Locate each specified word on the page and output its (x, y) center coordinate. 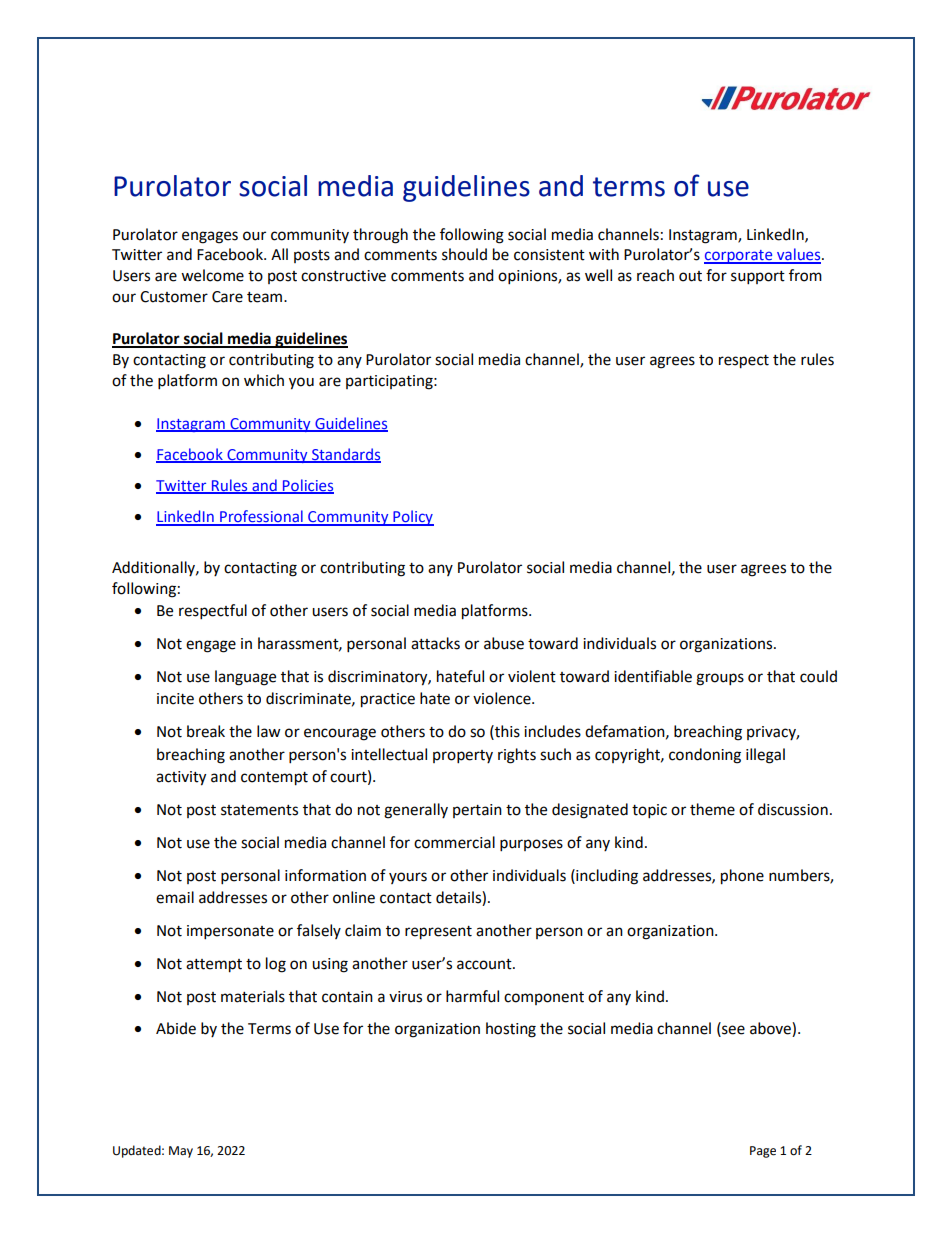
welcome (212, 275)
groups (720, 679)
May (181, 1152)
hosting (511, 1030)
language (245, 678)
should (464, 254)
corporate (739, 257)
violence (503, 698)
